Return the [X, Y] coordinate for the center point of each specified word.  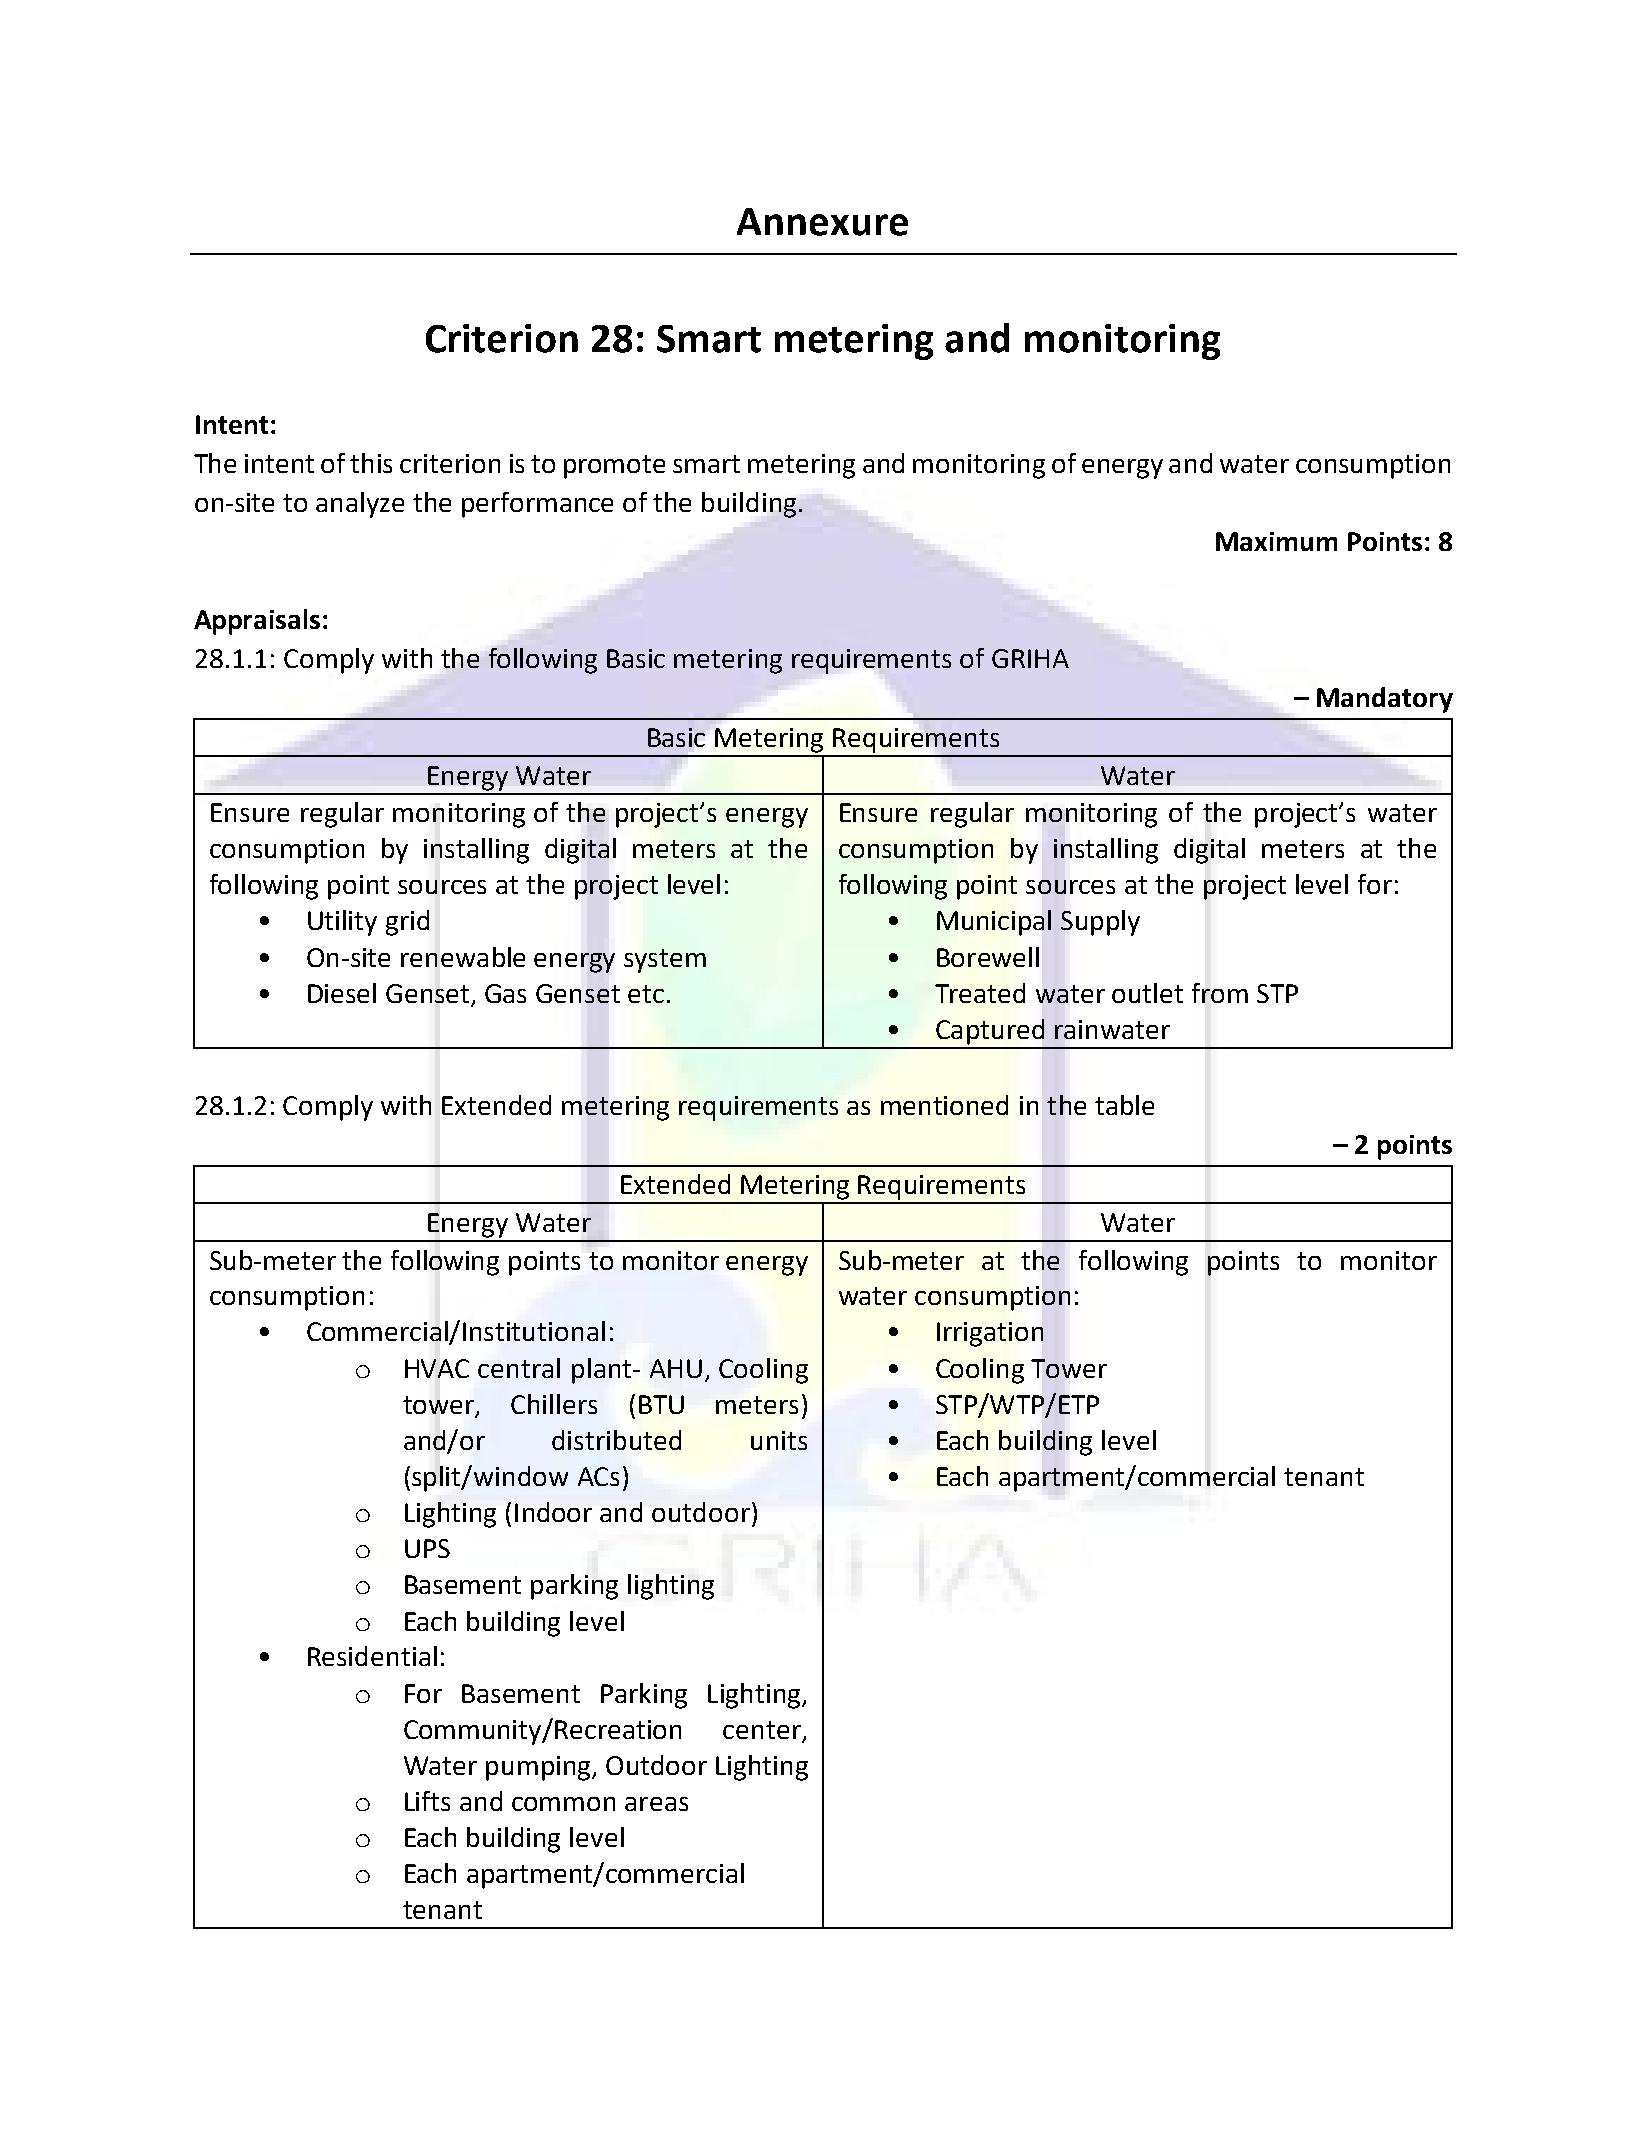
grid [407, 923]
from [1220, 993]
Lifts [427, 1801]
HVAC [437, 1368]
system [665, 961]
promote [614, 467]
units [779, 1440]
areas [656, 1804]
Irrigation [990, 1334]
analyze [360, 505]
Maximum [1276, 541]
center [762, 1730]
